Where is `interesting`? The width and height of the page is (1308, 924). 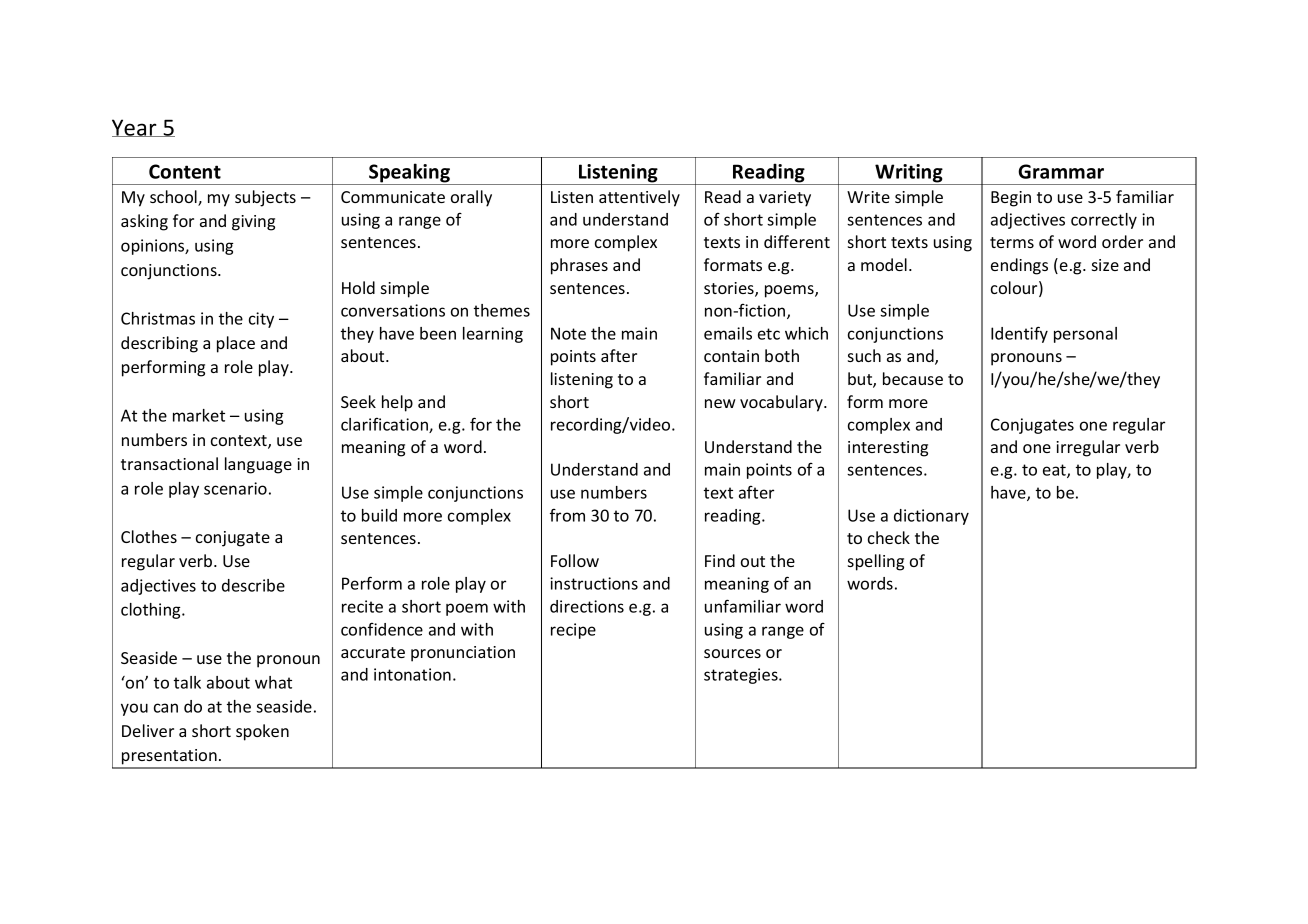
interesting is located at coordinates (888, 449).
